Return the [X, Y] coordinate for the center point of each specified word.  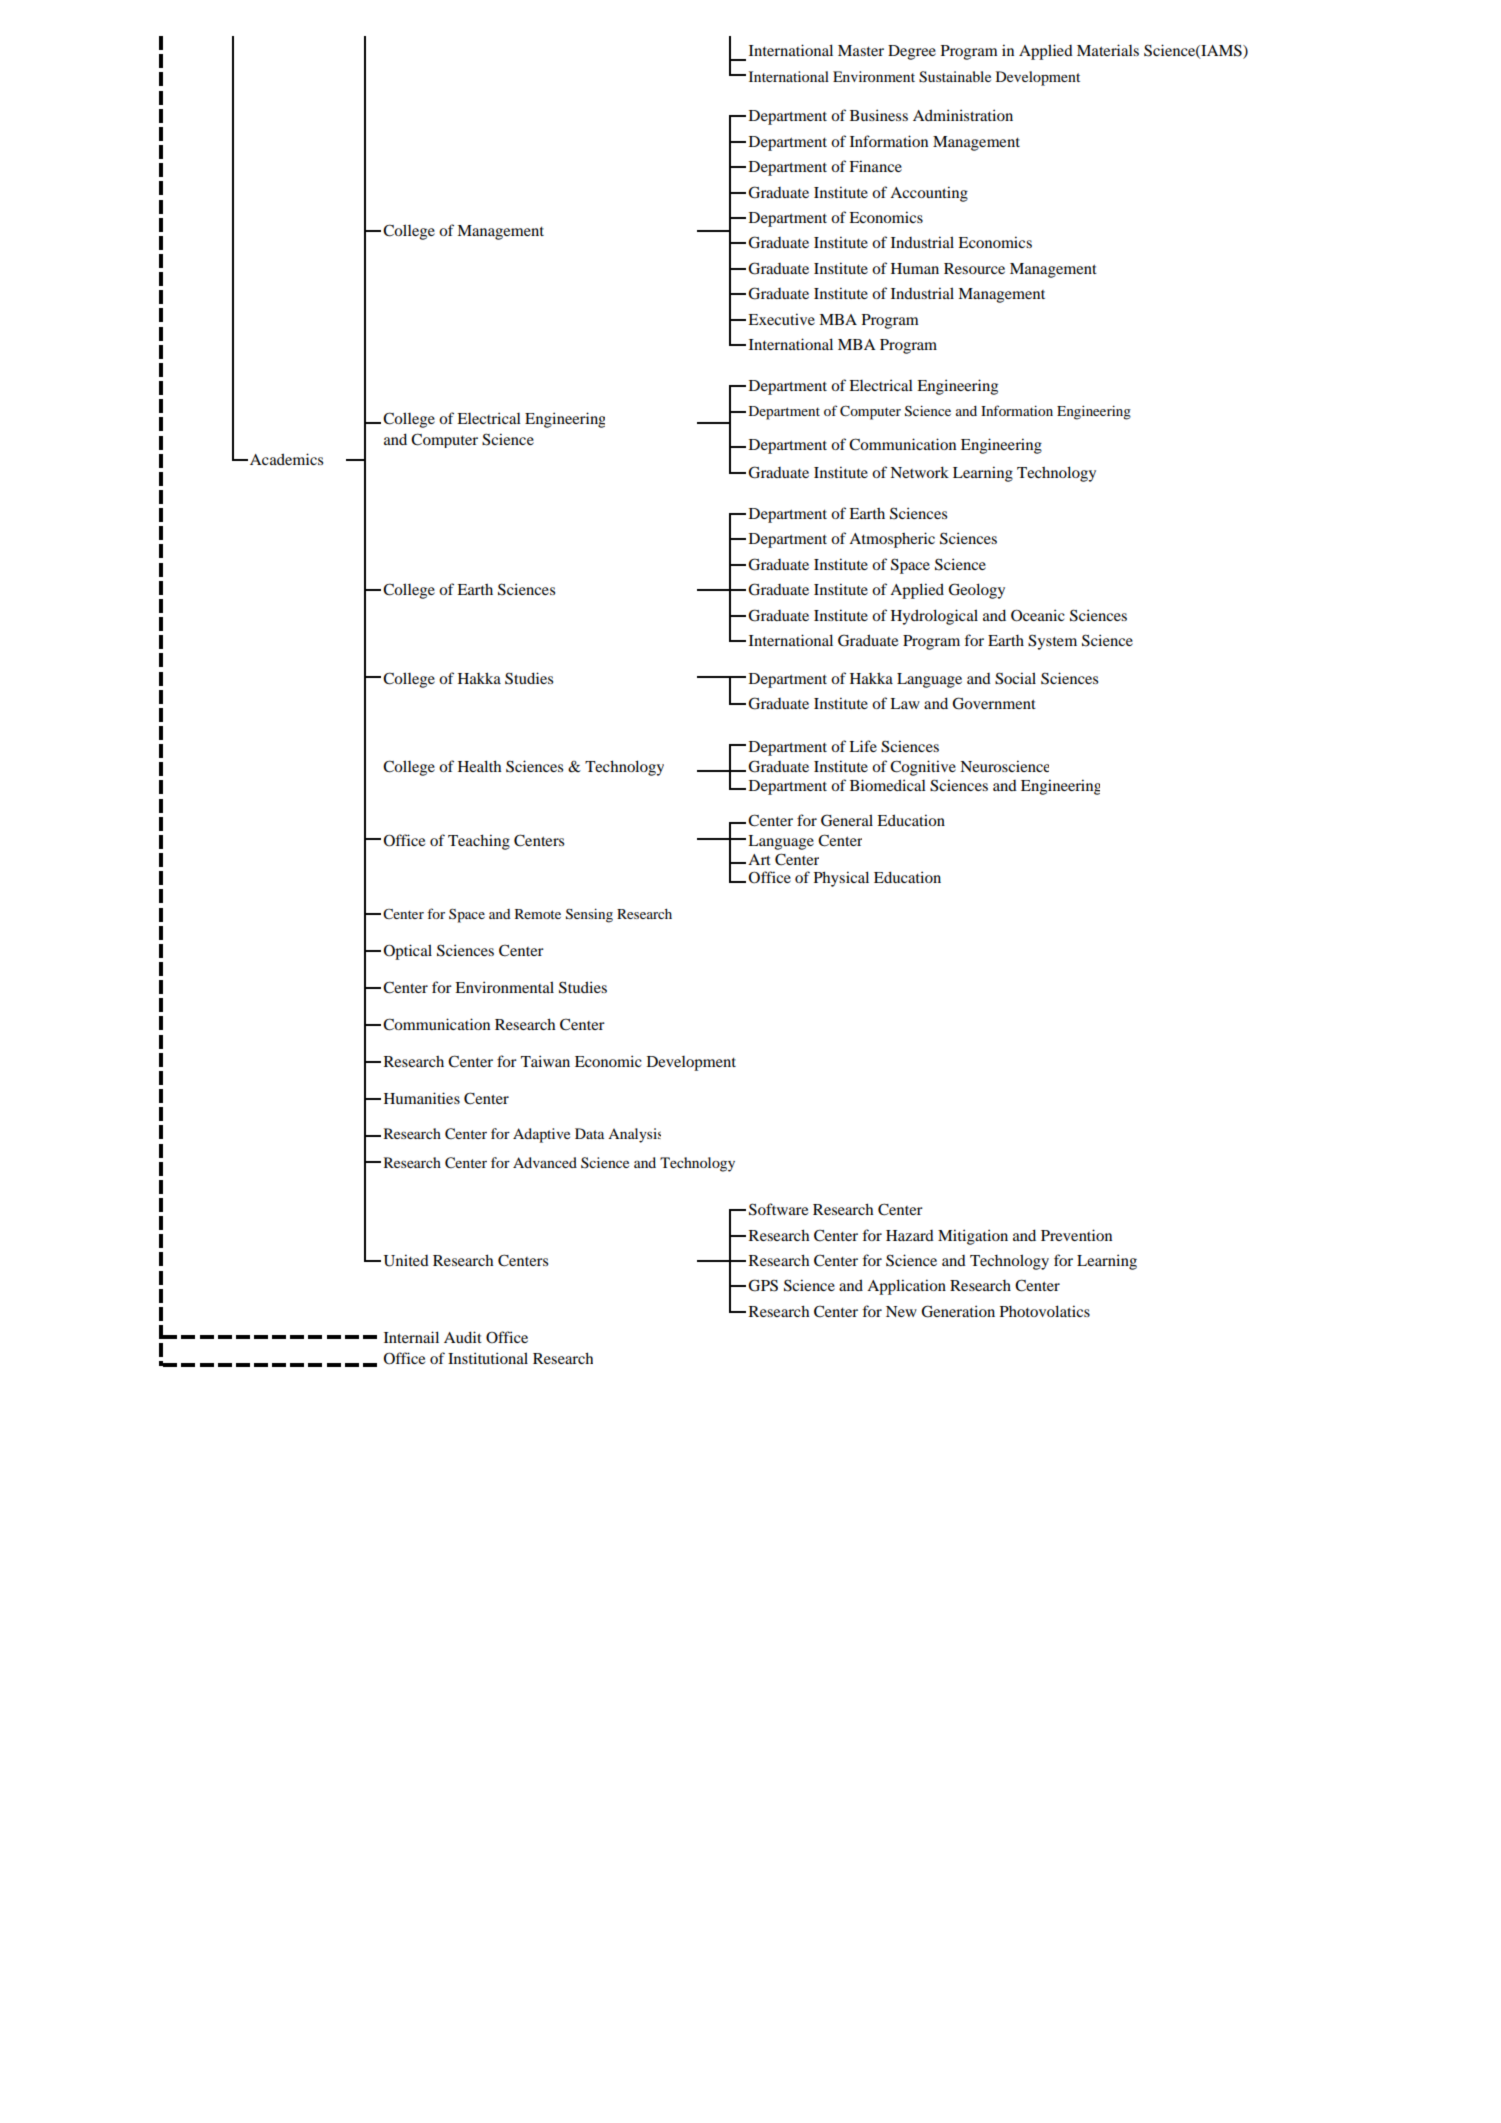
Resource [974, 268]
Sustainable [955, 77]
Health [479, 766]
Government [994, 703]
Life [863, 746]
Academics [286, 459]
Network [919, 472]
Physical [841, 879]
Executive [781, 319]
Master [861, 50]
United [406, 1260]
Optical [407, 952]
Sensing [589, 915]
